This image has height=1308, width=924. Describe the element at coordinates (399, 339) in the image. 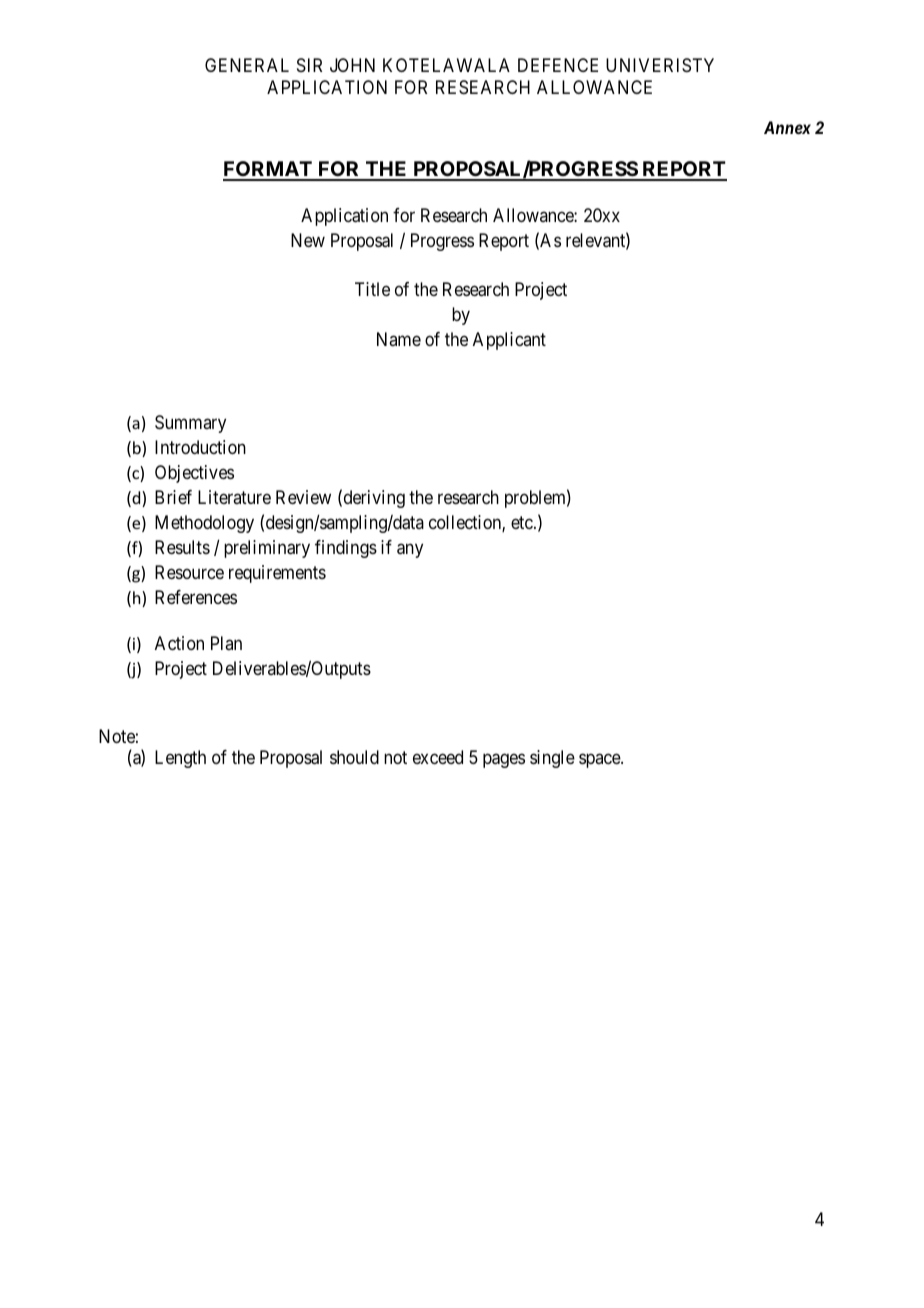

I see `Name` at that location.
